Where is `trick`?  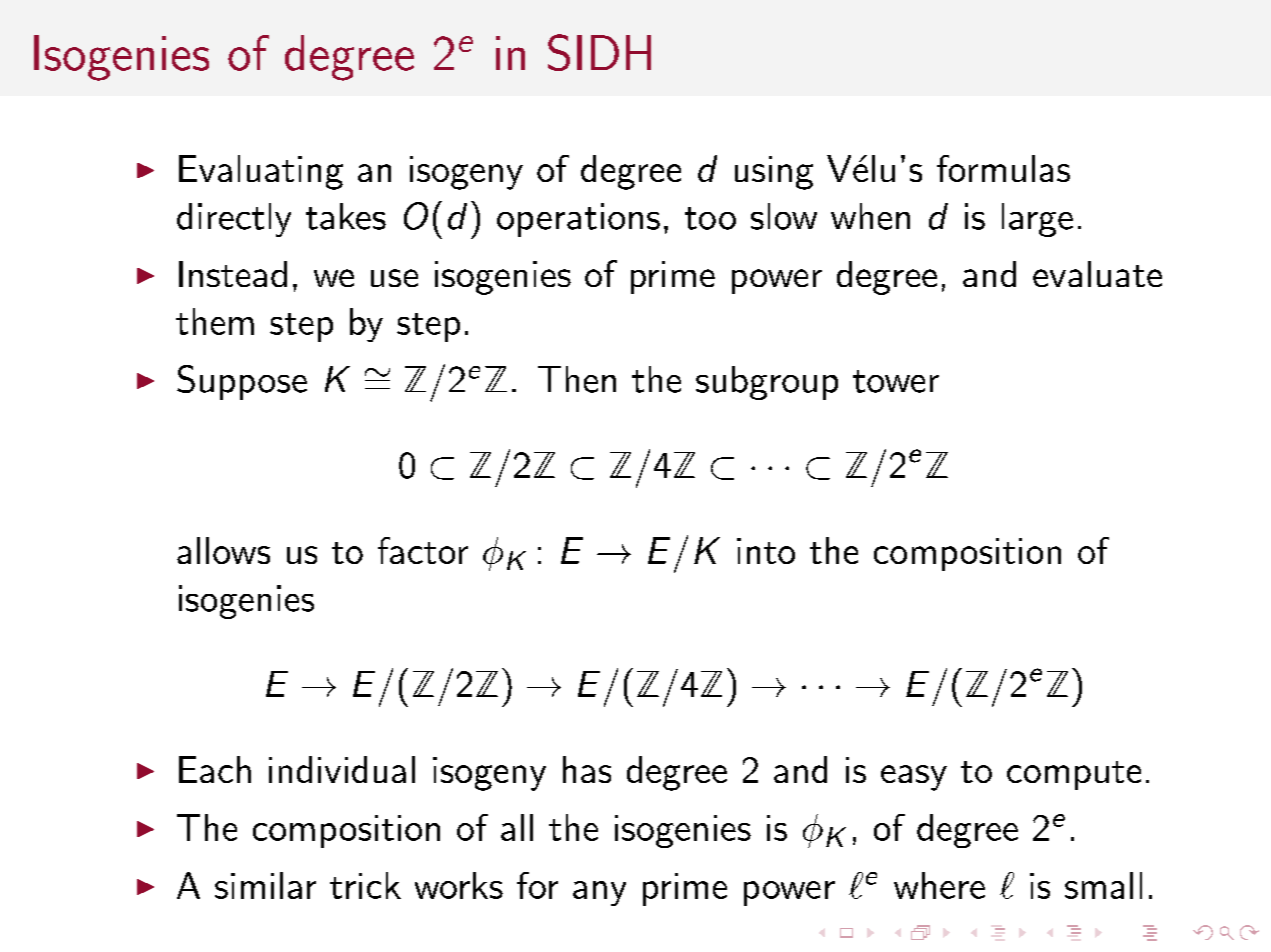 trick is located at coordinates (365, 885).
